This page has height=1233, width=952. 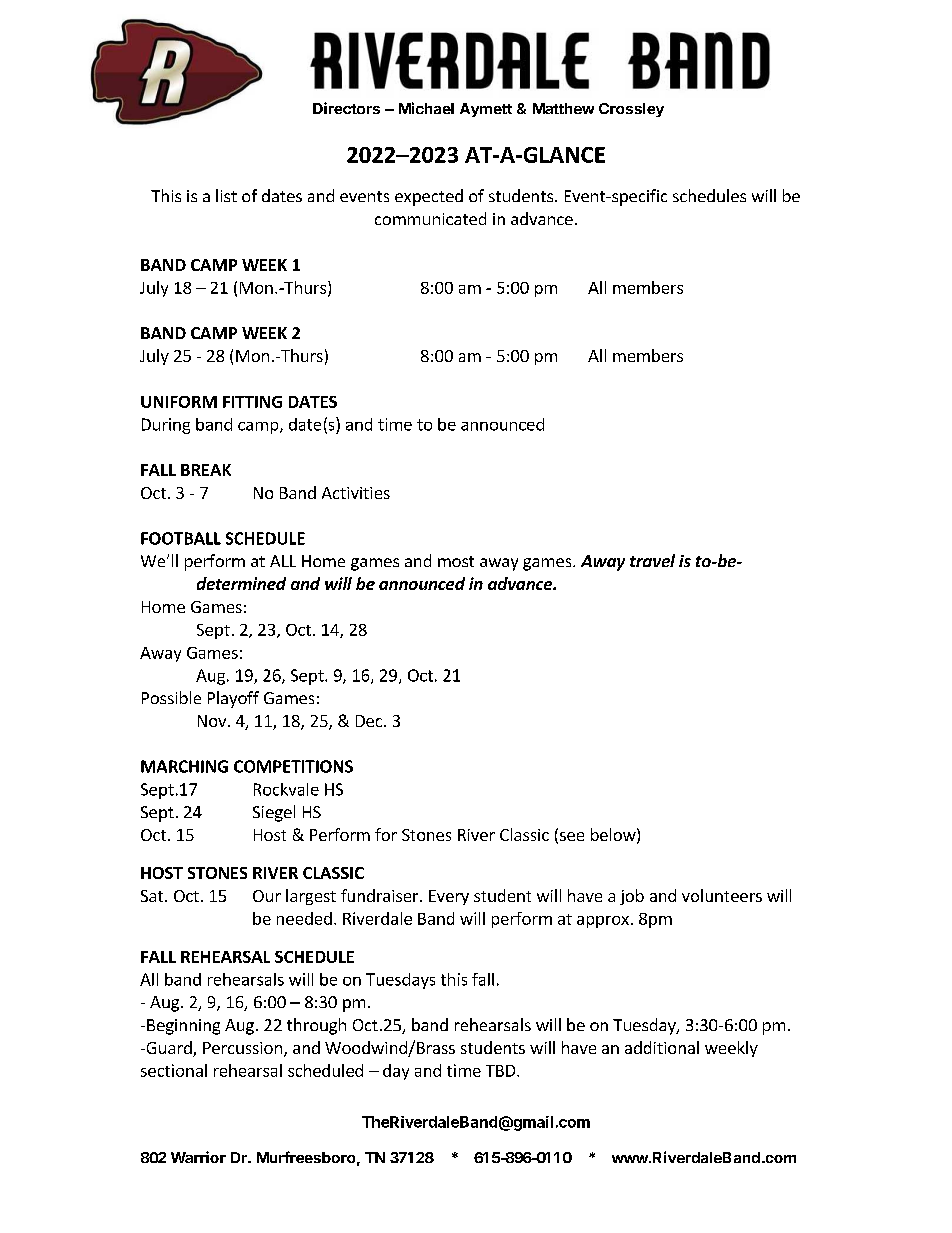 What do you see at coordinates (662, 1047) in the page?
I see `additional` at bounding box center [662, 1047].
